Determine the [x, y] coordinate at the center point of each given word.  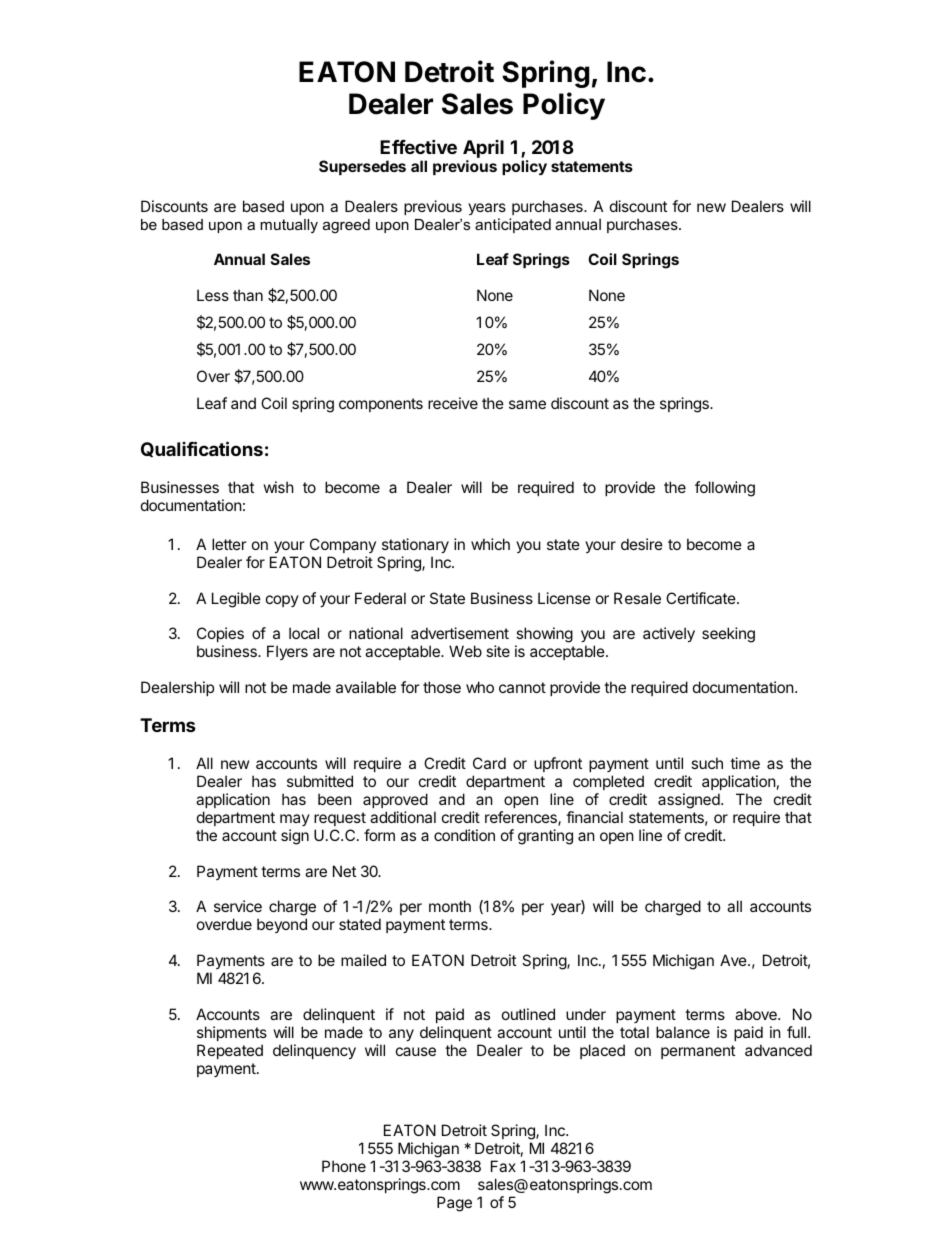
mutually [289, 226]
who [480, 687]
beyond [282, 925]
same [527, 404]
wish [279, 487]
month [450, 906]
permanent [698, 1052]
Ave [734, 960]
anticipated [513, 225]
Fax [503, 1166]
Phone [344, 1166]
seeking [728, 635]
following [725, 489]
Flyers [287, 652]
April [483, 149]
